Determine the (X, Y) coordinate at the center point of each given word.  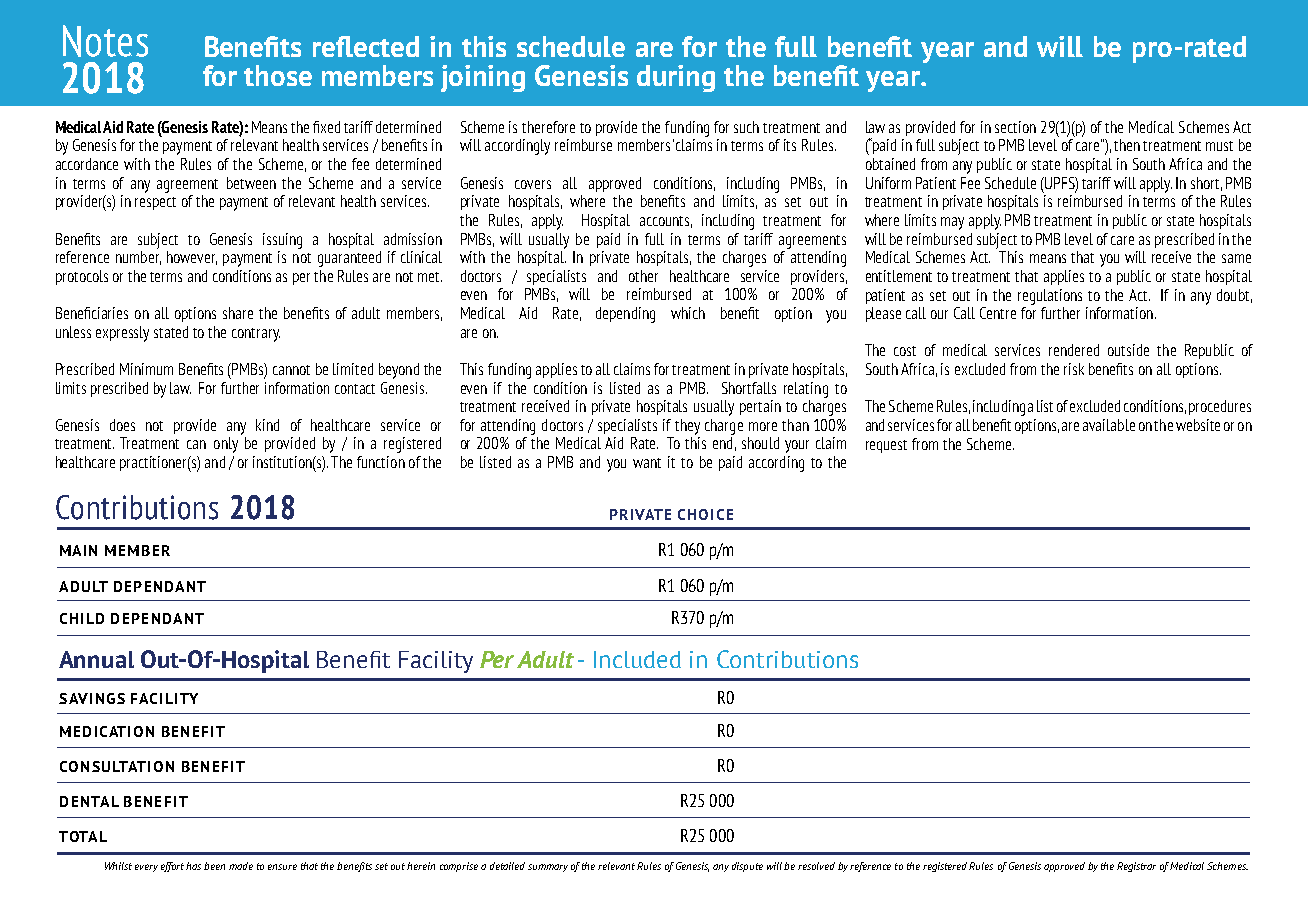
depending (625, 315)
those (278, 75)
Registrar (1136, 867)
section (1015, 127)
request (886, 446)
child (82, 618)
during (676, 78)
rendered (1074, 350)
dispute (747, 867)
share (238, 313)
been (214, 866)
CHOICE (705, 514)
